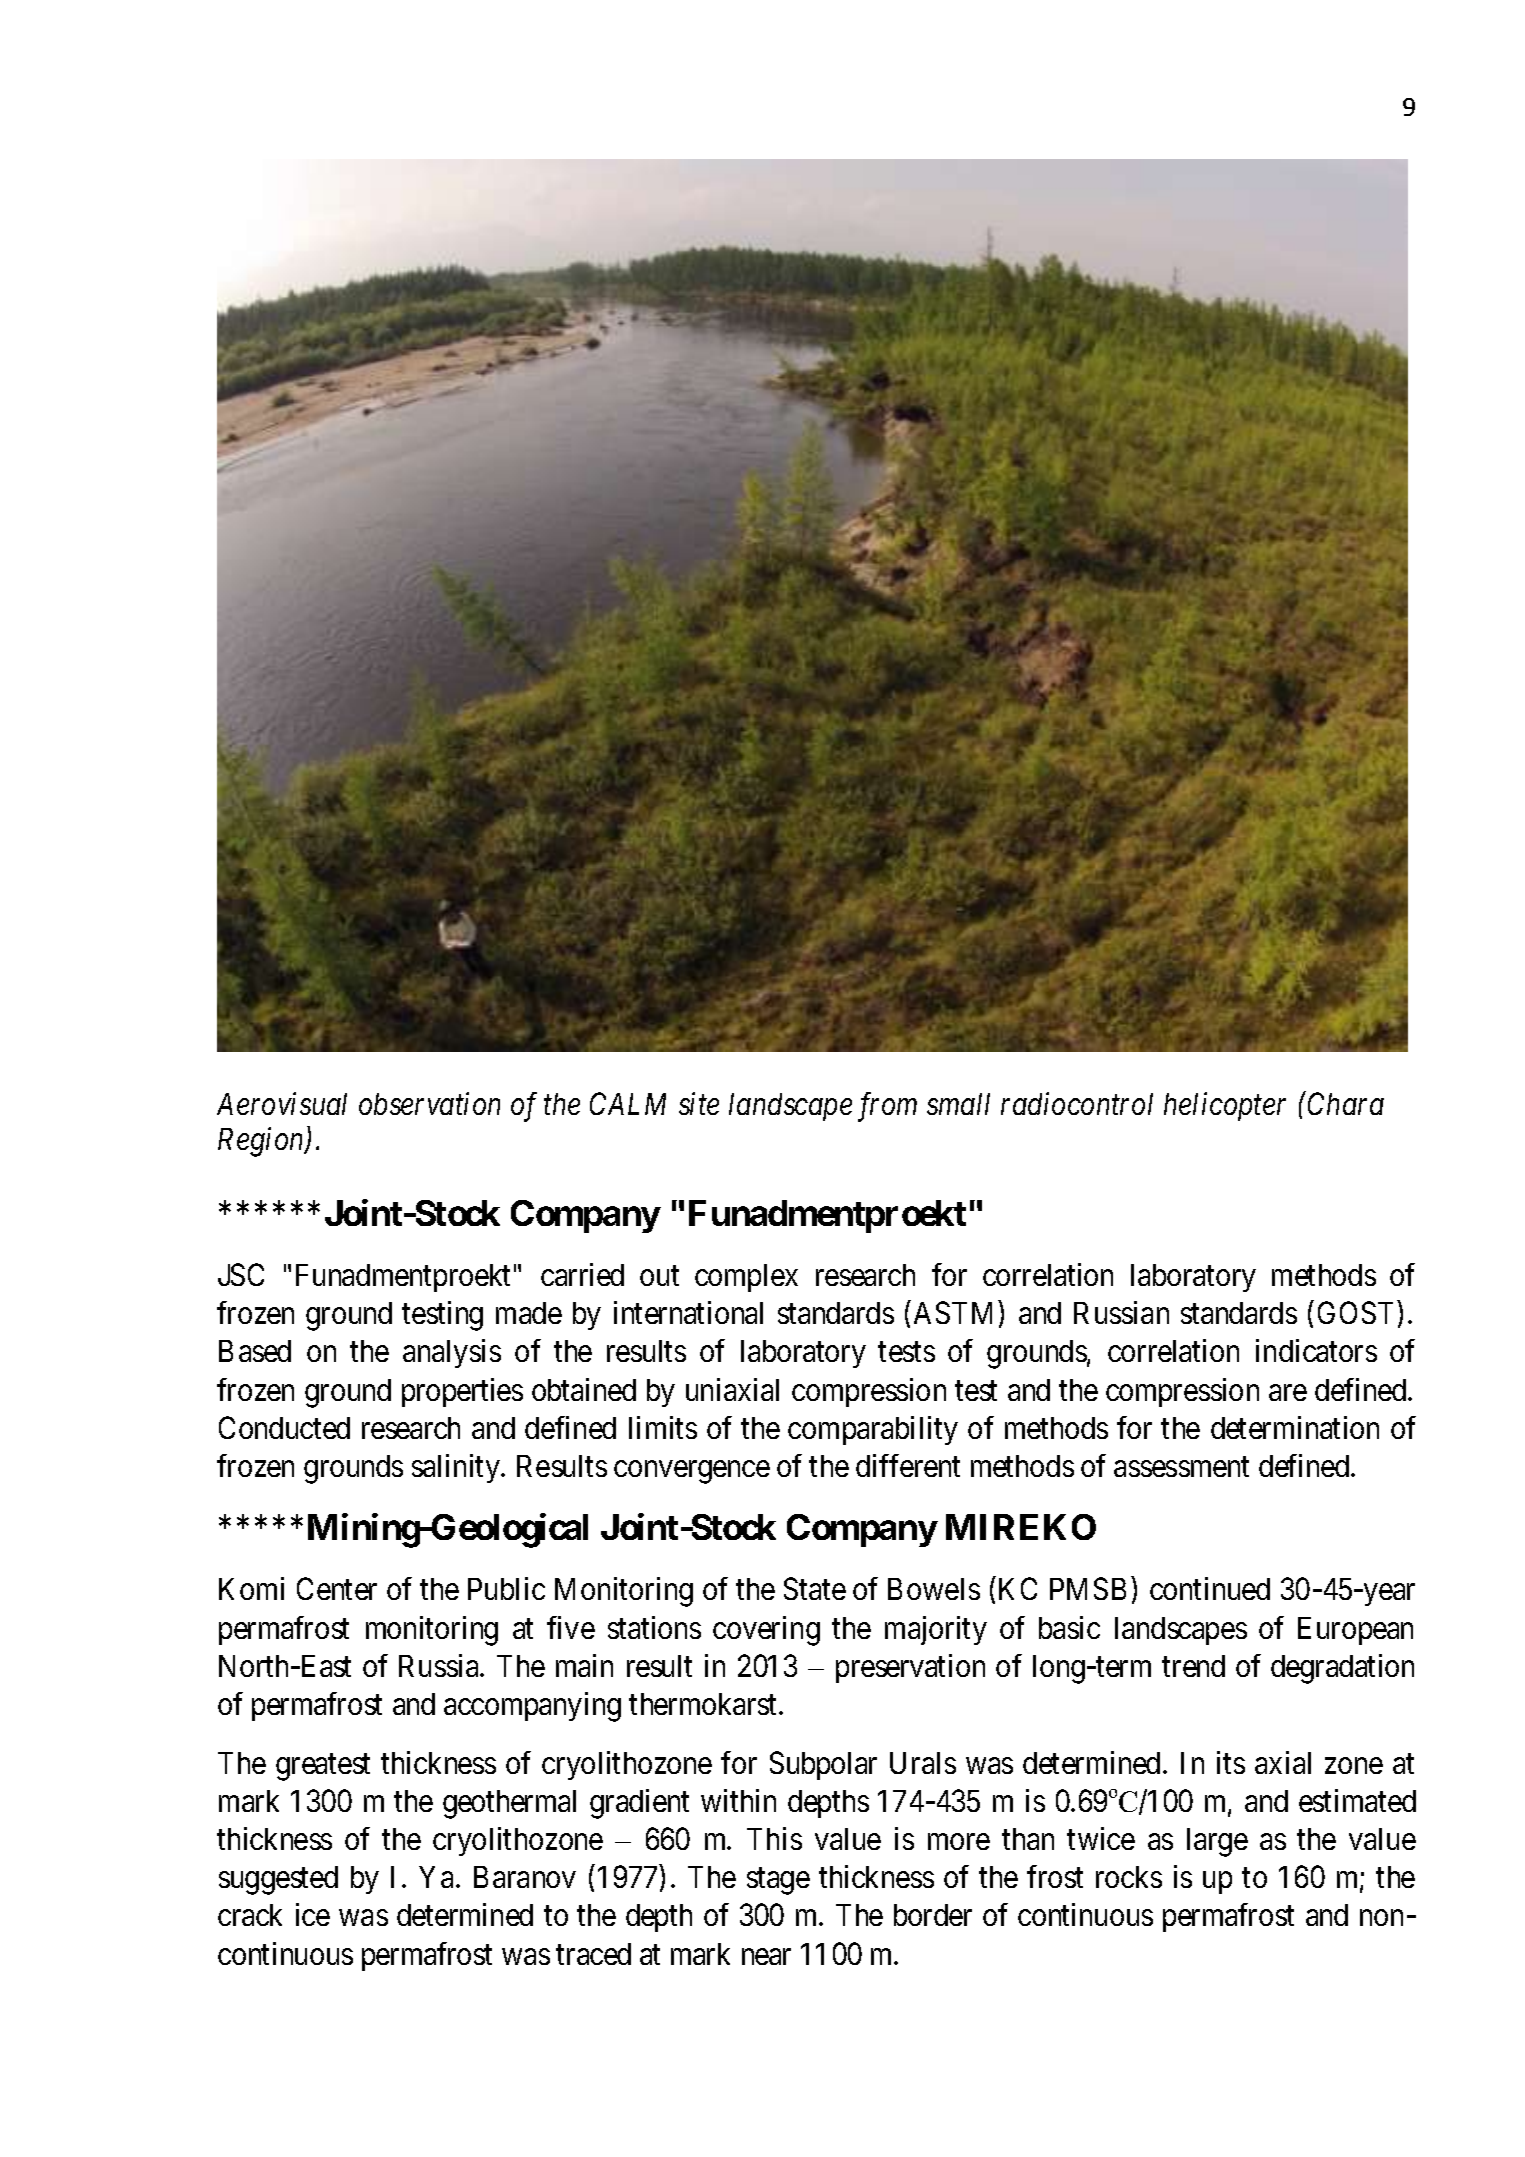 The height and width of the screenshot is (2157, 1525). Describe the element at coordinates (250, 1915) in the screenshot. I see `crack` at that location.
